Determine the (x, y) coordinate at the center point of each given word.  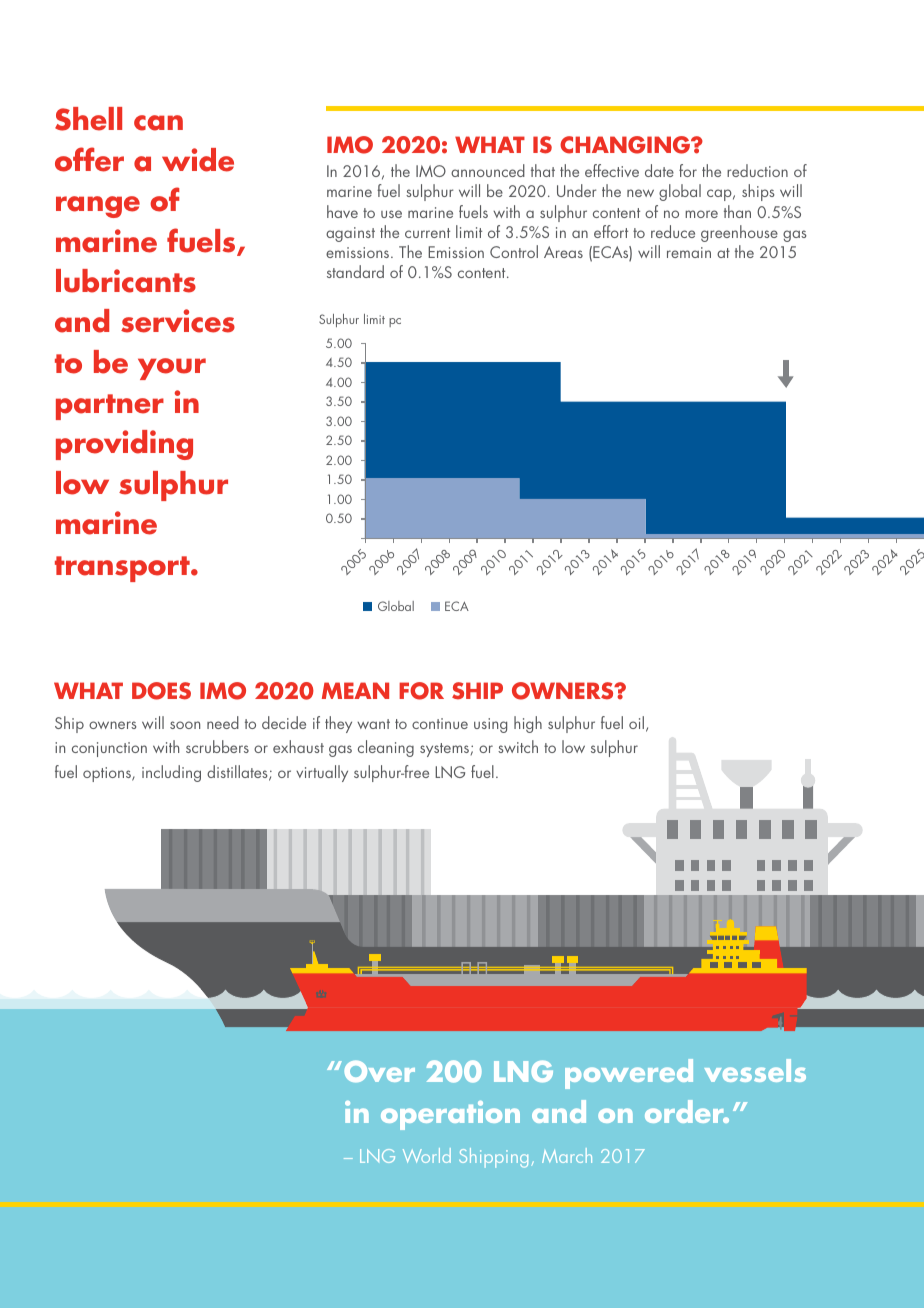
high (528, 724)
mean (355, 690)
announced (488, 170)
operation (450, 1115)
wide (198, 160)
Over (379, 1071)
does (161, 691)
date (659, 170)
